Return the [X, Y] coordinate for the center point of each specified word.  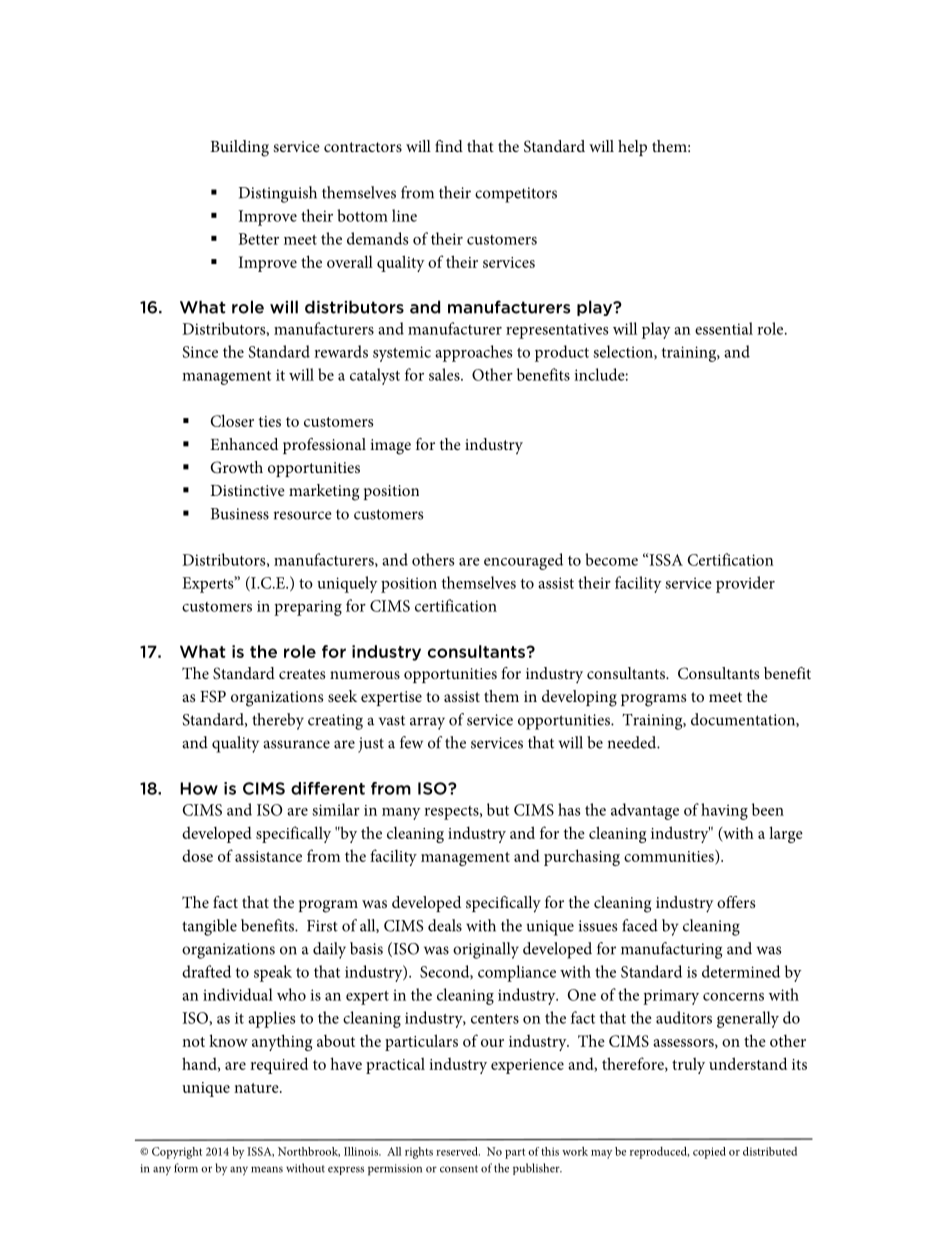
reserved [458, 1151]
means [267, 1169]
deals [445, 925]
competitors [516, 195]
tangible [209, 927]
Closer [232, 420]
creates [302, 674]
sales [445, 374]
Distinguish [278, 194]
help [632, 148]
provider [745, 584]
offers [736, 902]
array [427, 723]
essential [724, 328]
